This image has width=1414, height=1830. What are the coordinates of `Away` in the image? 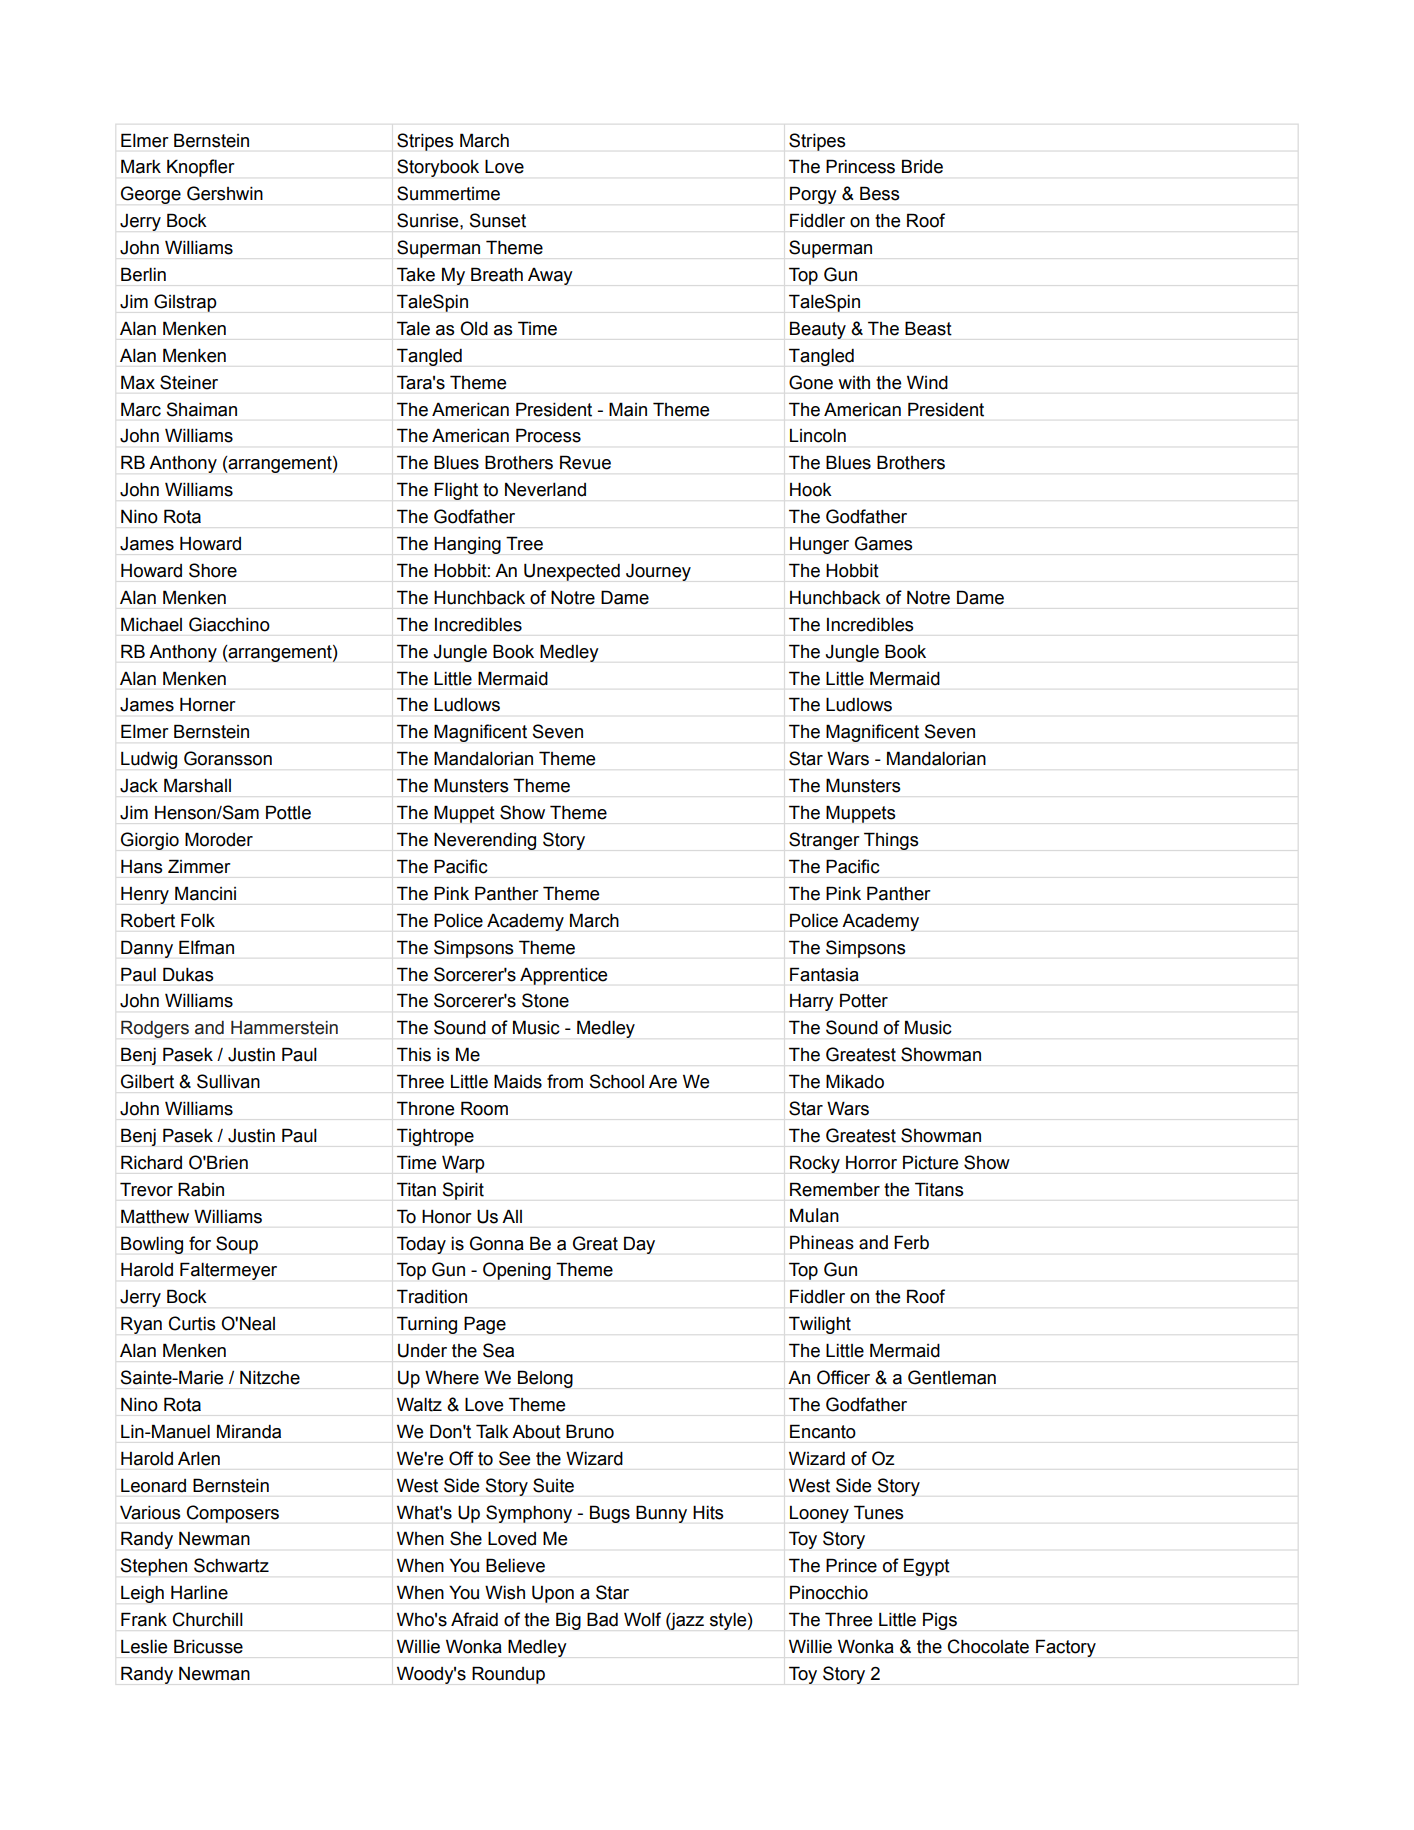 It's located at (550, 276).
